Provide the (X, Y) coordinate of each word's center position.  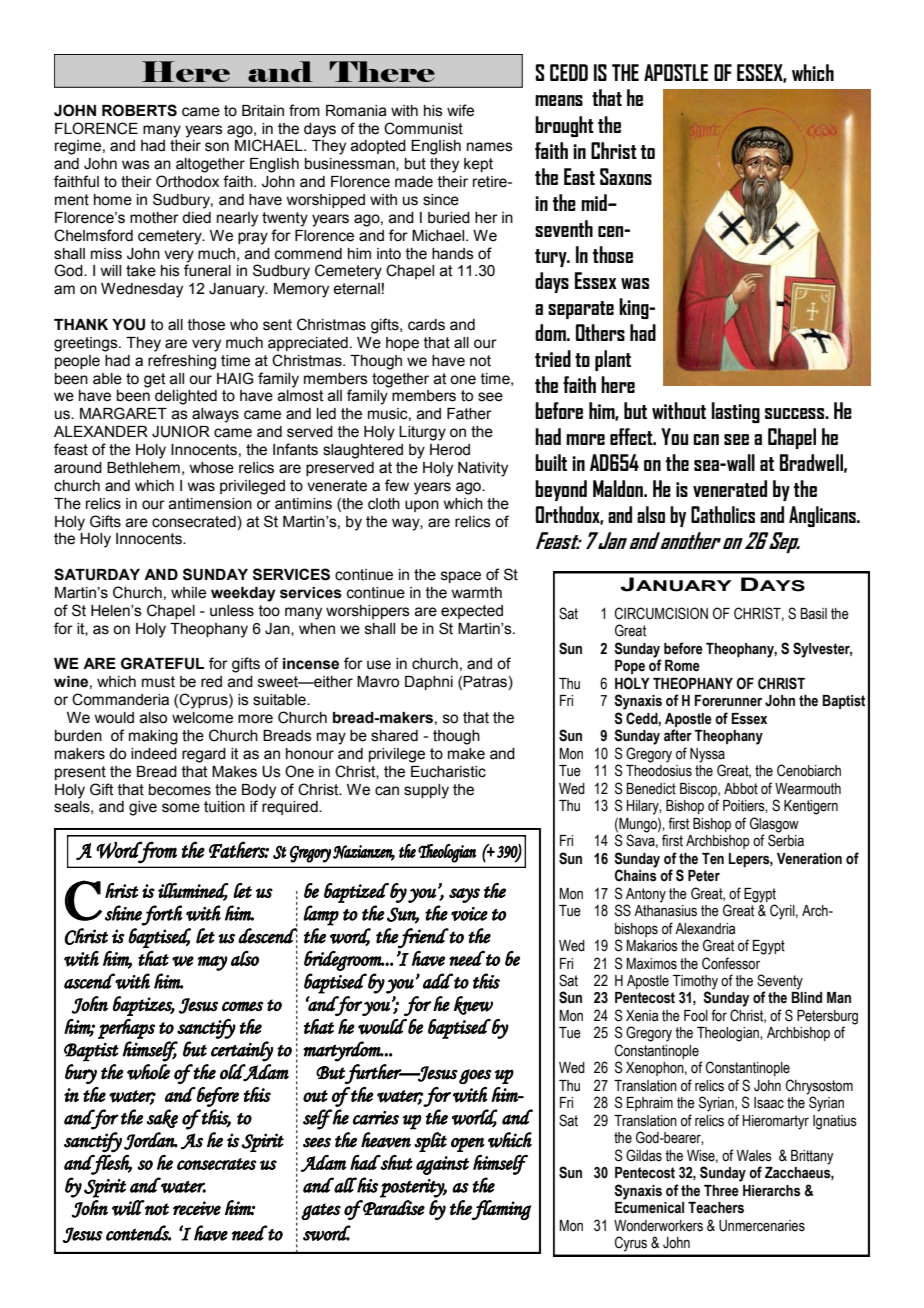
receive (197, 1208)
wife (460, 110)
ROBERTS (139, 110)
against (442, 1165)
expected (472, 612)
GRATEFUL (162, 663)
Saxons (626, 176)
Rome (682, 666)
